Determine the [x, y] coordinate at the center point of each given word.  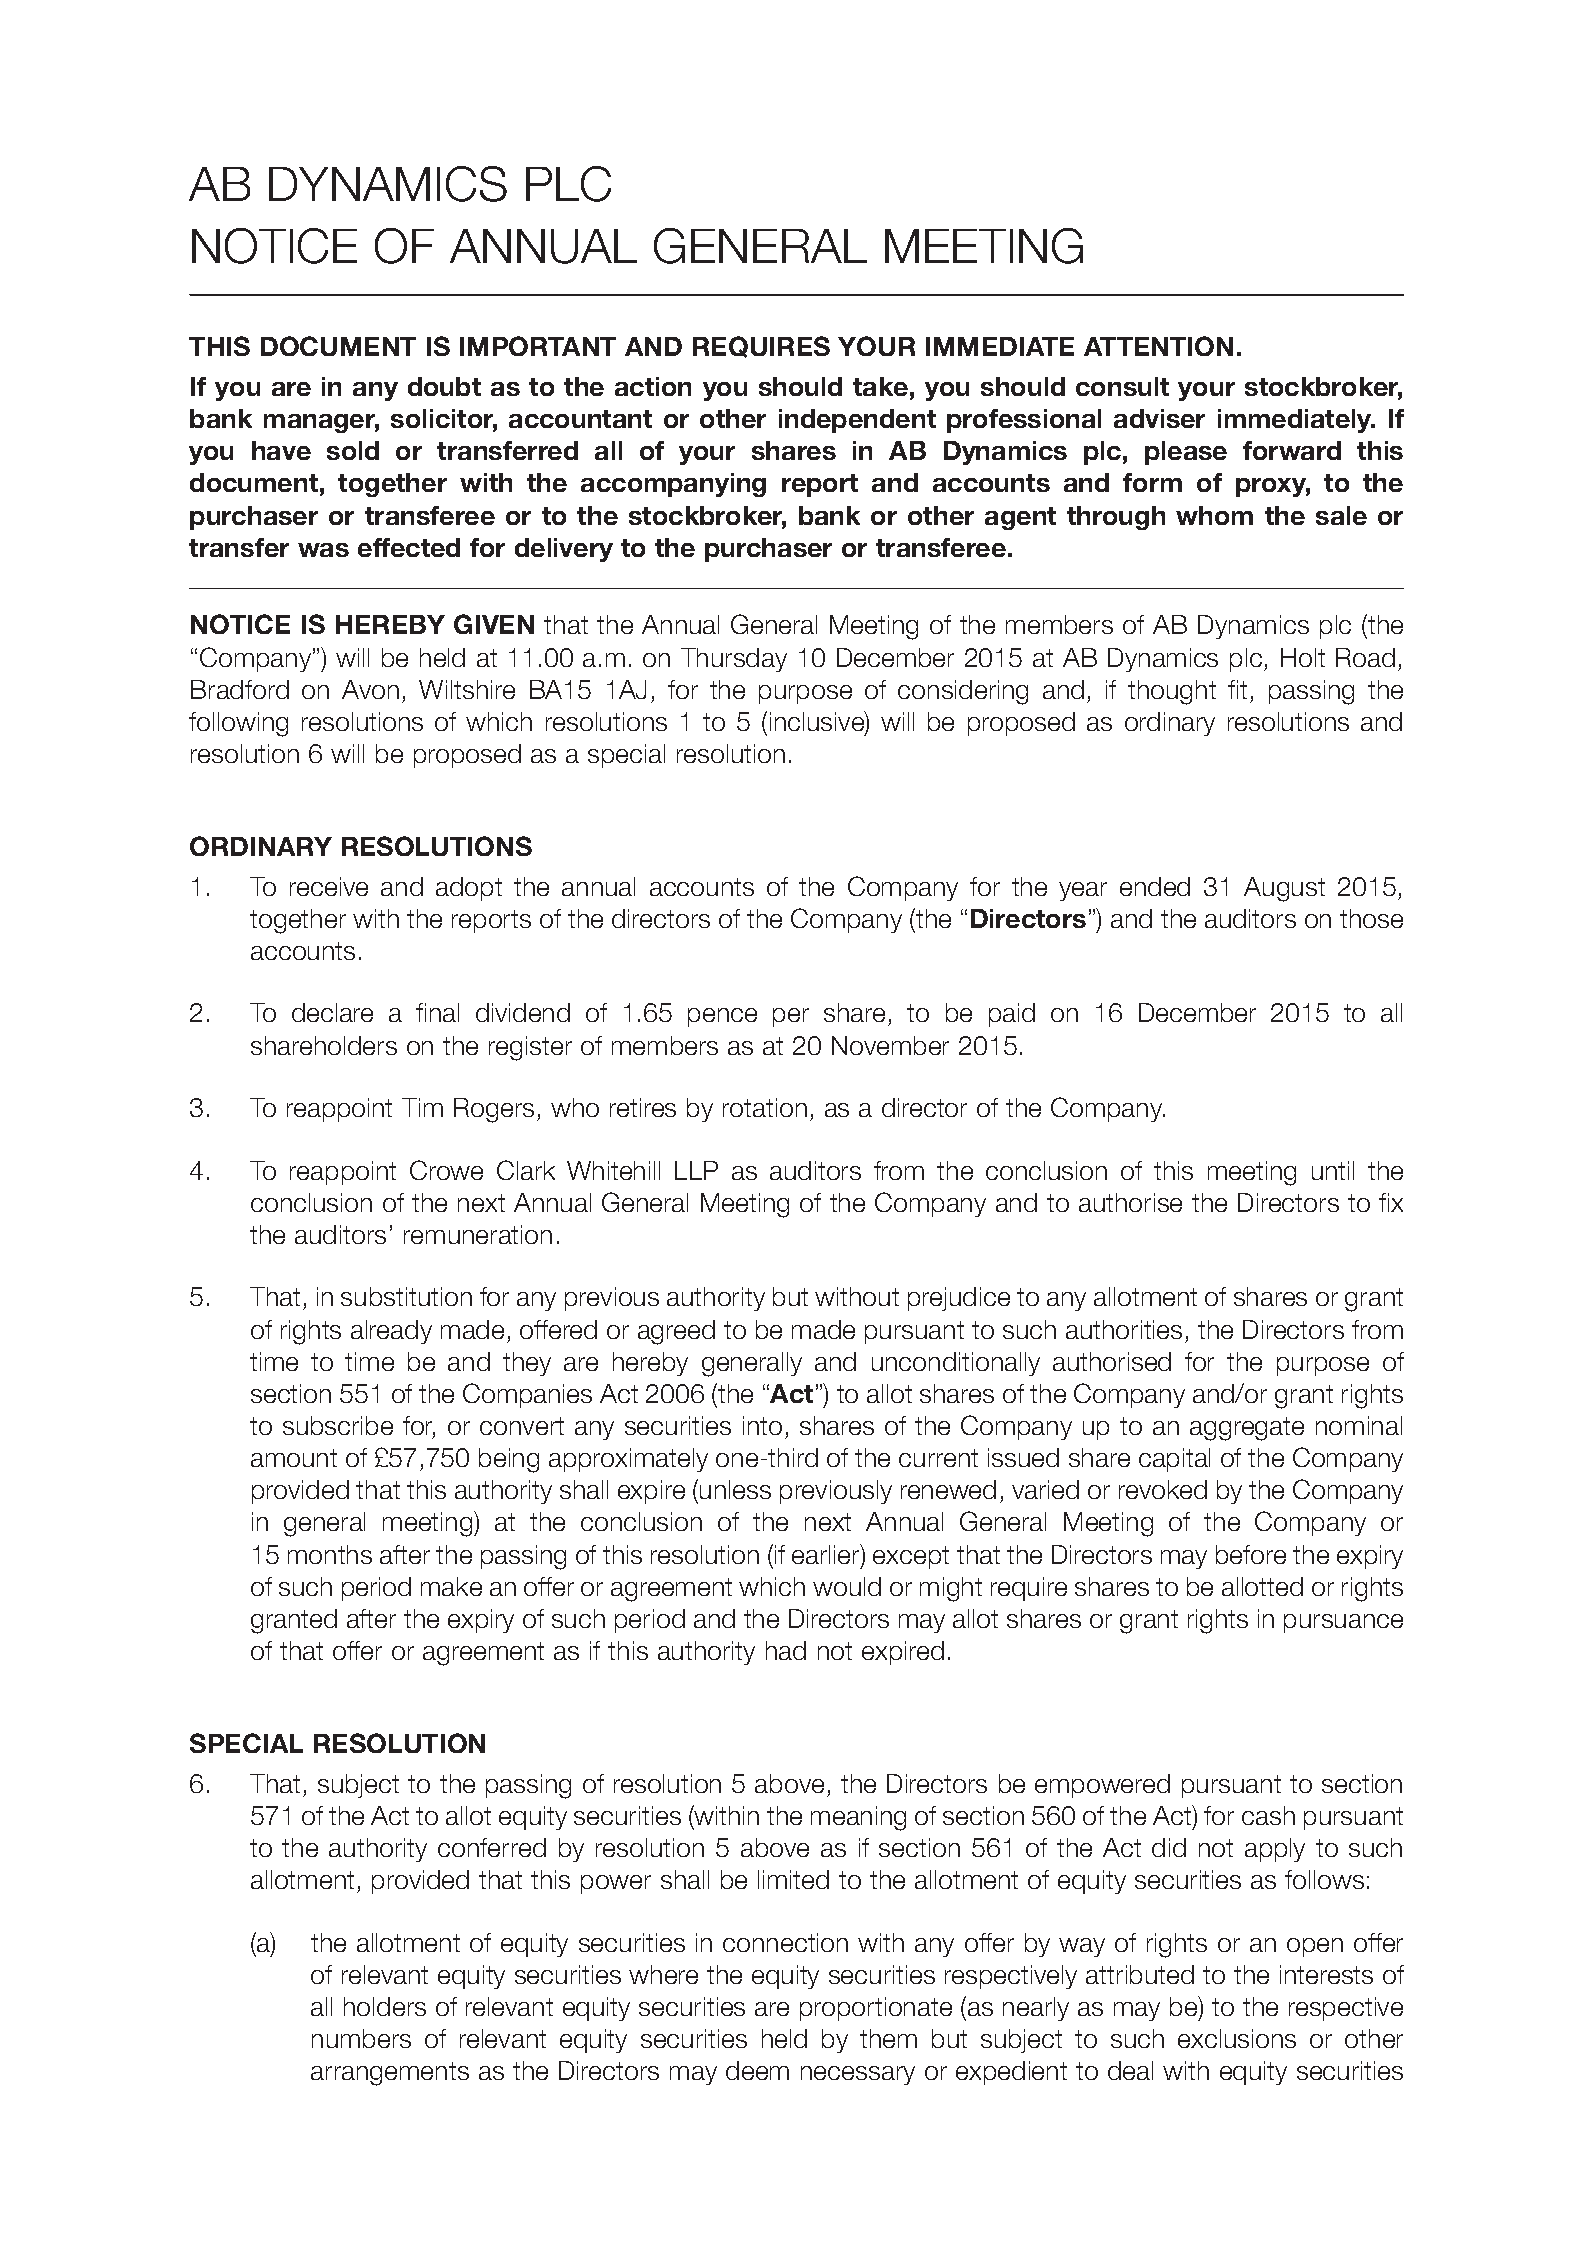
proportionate [876, 2009]
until [1333, 1170]
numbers [361, 2038]
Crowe [446, 1170]
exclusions [1237, 2038]
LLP [696, 1170]
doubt [444, 386]
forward [1292, 450]
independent [857, 421]
